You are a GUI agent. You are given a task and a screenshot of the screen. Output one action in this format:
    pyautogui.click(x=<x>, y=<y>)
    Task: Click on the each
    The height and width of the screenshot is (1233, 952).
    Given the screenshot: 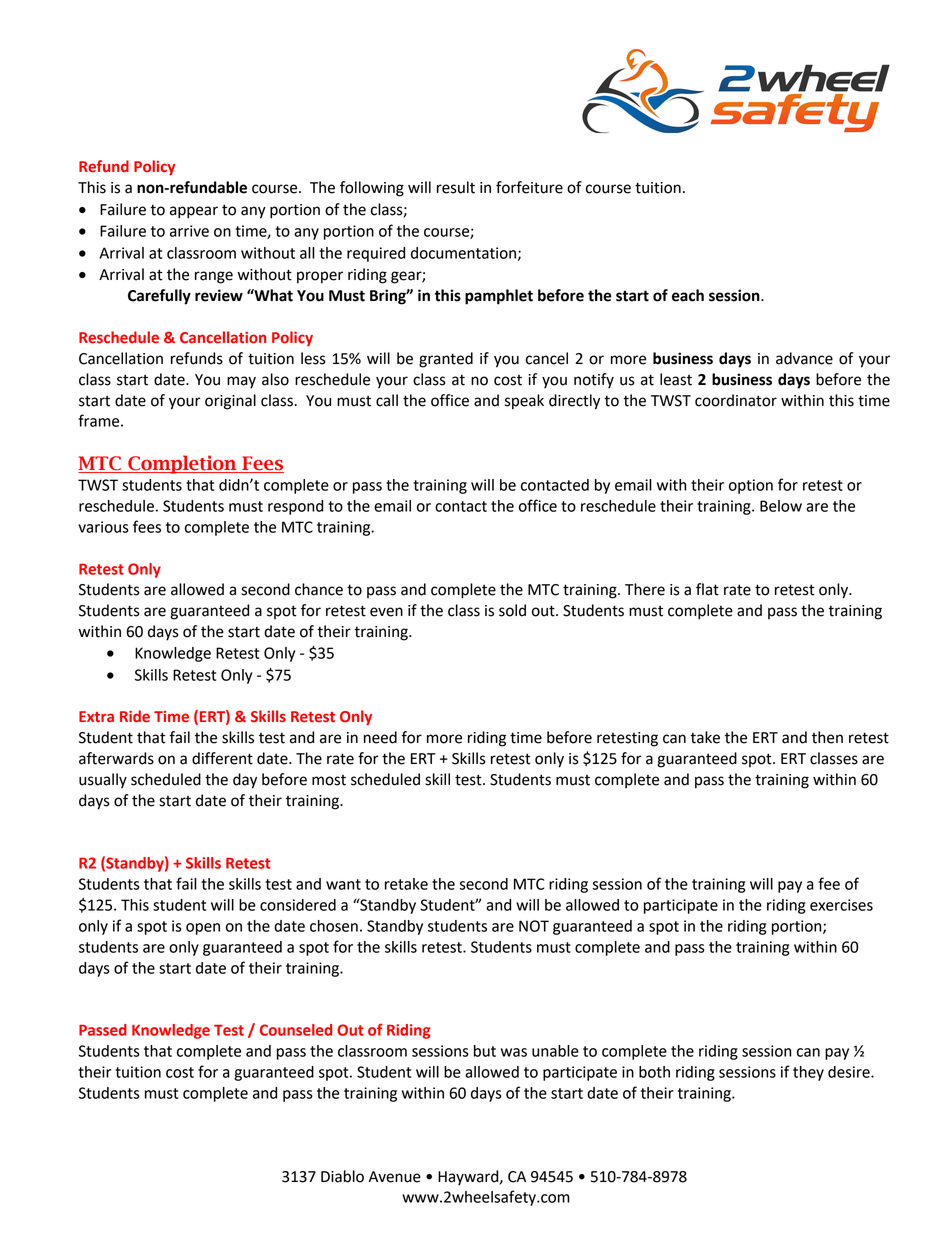 What is the action you would take?
    pyautogui.click(x=688, y=295)
